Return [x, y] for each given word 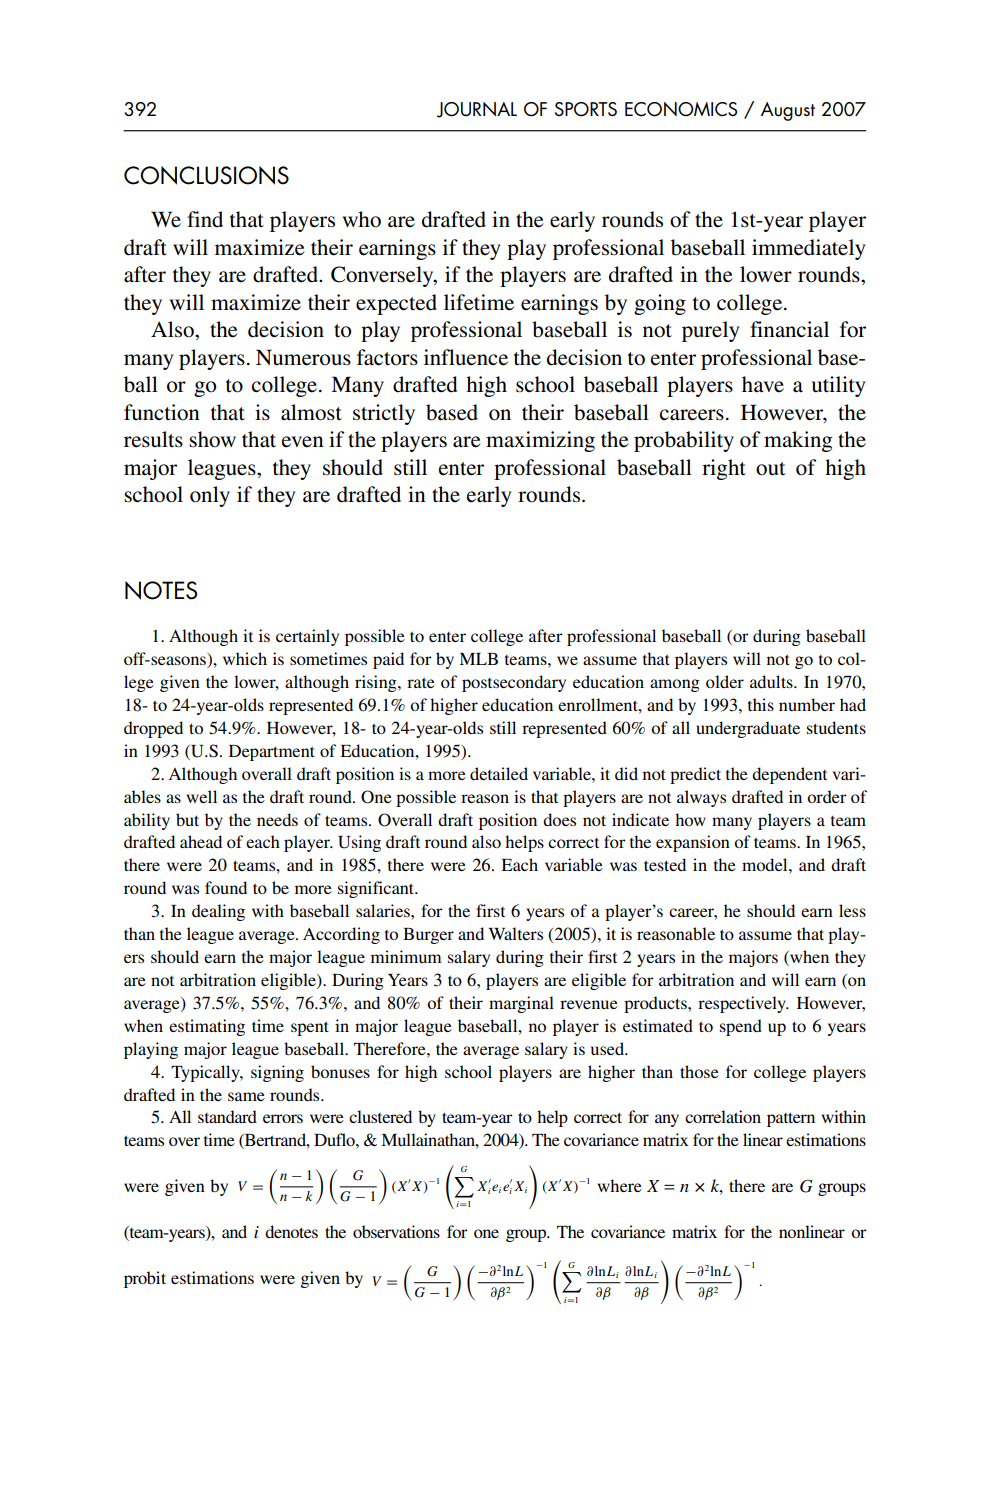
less [852, 910]
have [763, 384]
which [245, 658]
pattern [791, 1119]
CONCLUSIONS [206, 175]
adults [772, 681]
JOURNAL [477, 110]
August [788, 111]
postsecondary [514, 683]
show [212, 439]
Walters [515, 933]
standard [227, 1116]
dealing [218, 912]
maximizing [540, 441]
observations [396, 1231]
